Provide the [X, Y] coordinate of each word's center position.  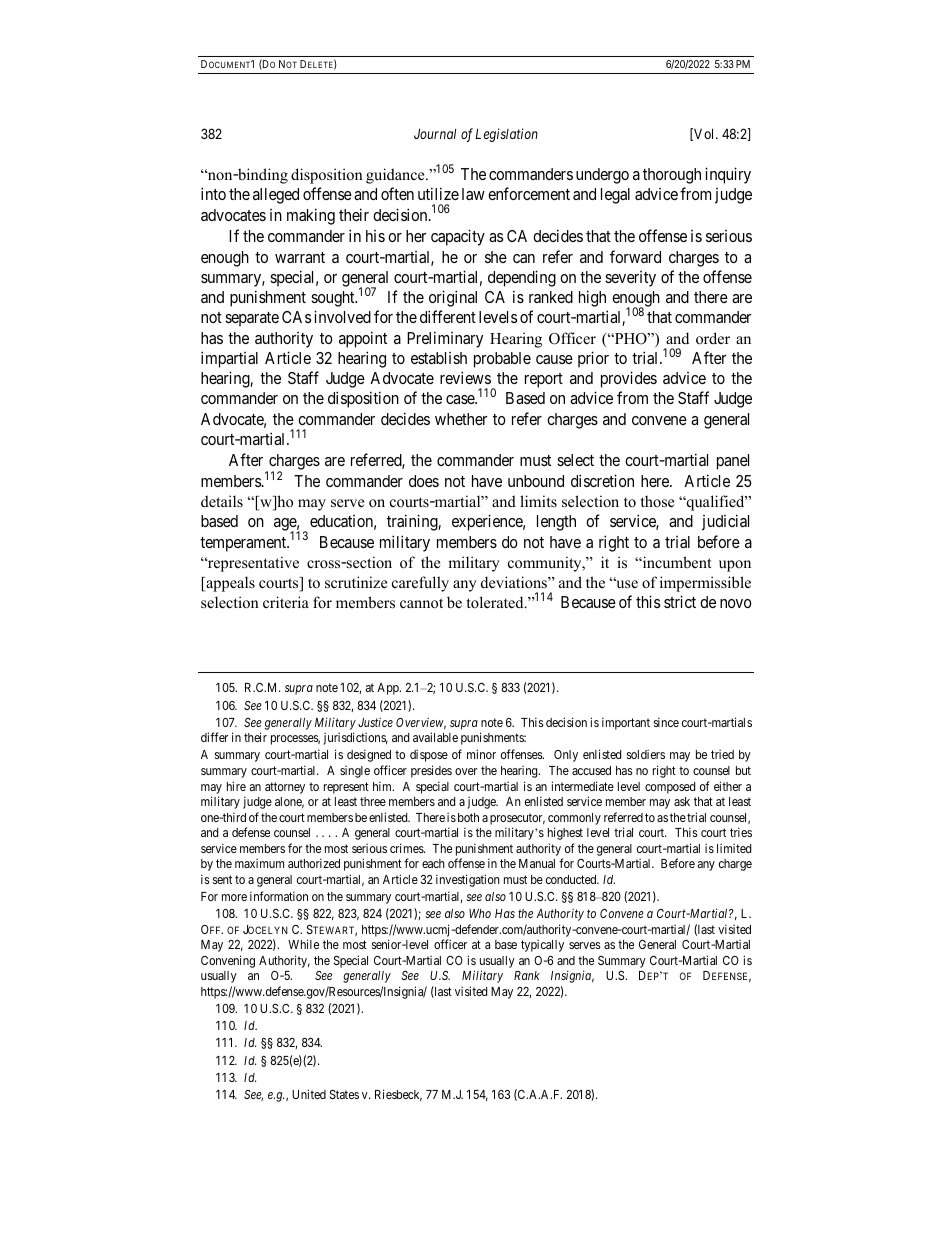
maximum [259, 863]
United [309, 1094]
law [473, 194]
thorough [672, 176]
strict [680, 601]
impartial [229, 359]
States [344, 1094]
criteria [286, 602]
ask [682, 801]
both [468, 817]
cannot [421, 603]
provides [629, 379]
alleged [276, 196]
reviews [465, 377]
